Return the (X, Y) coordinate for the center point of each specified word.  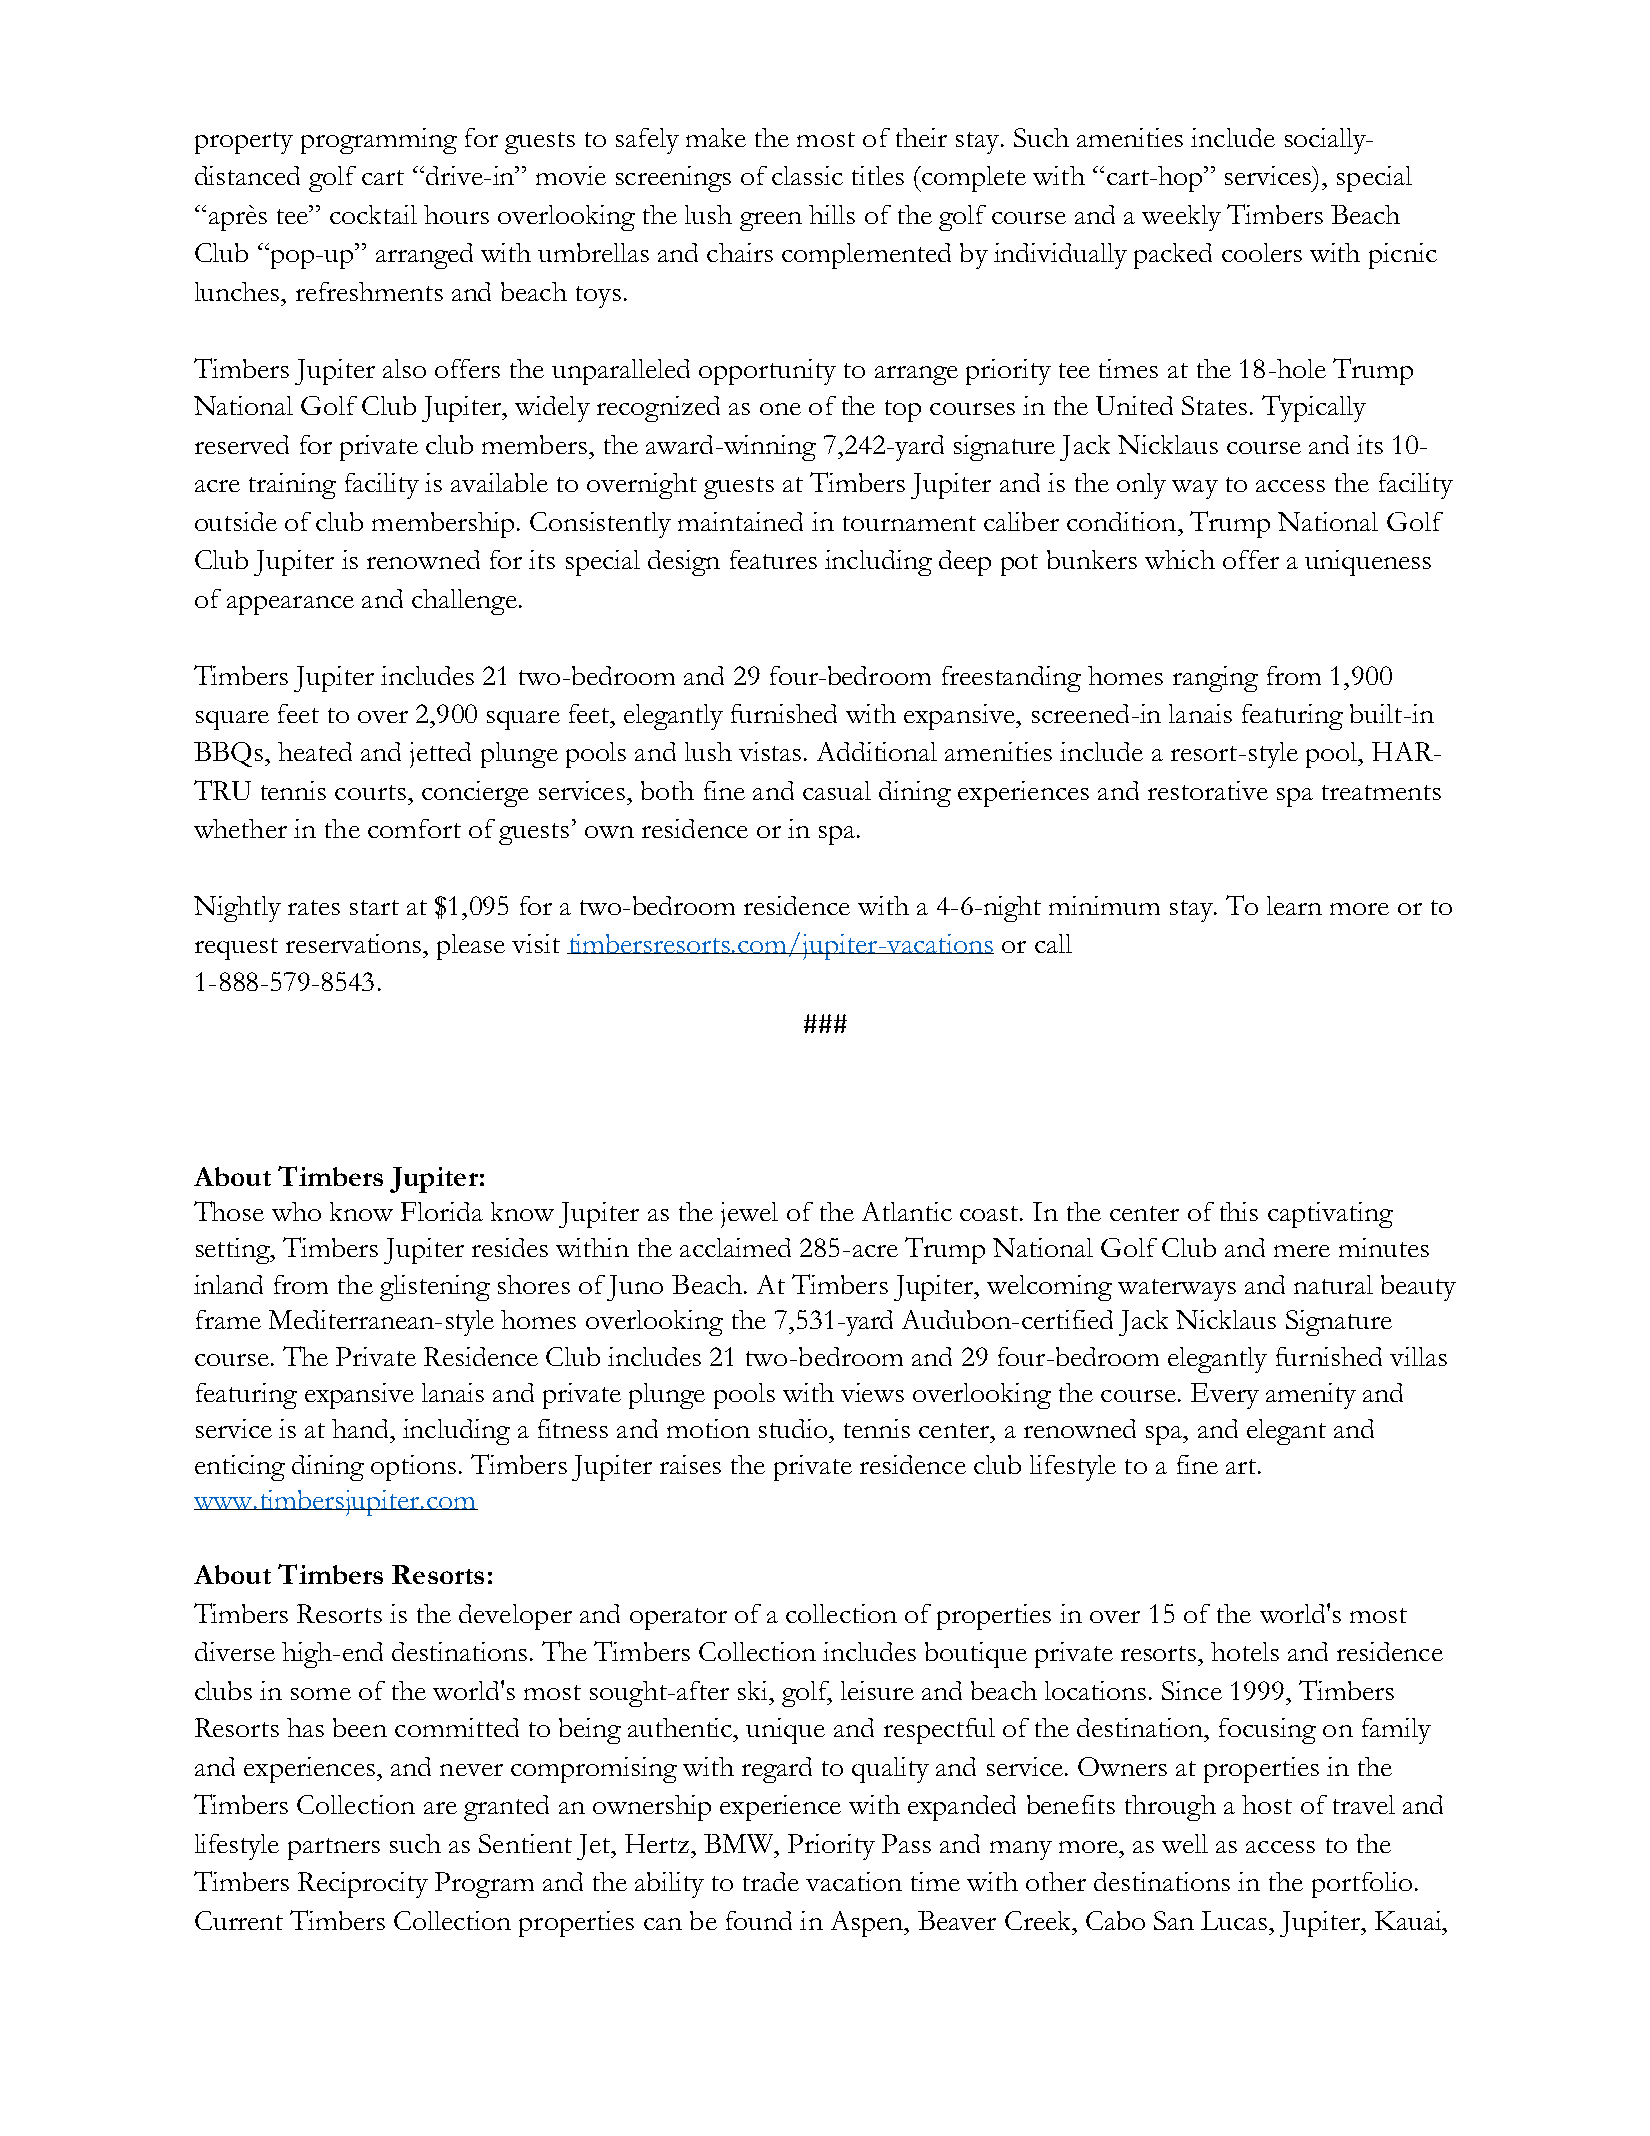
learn (1294, 905)
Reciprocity (363, 1885)
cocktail (373, 214)
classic (807, 175)
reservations (355, 943)
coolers (1262, 252)
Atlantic (907, 1211)
